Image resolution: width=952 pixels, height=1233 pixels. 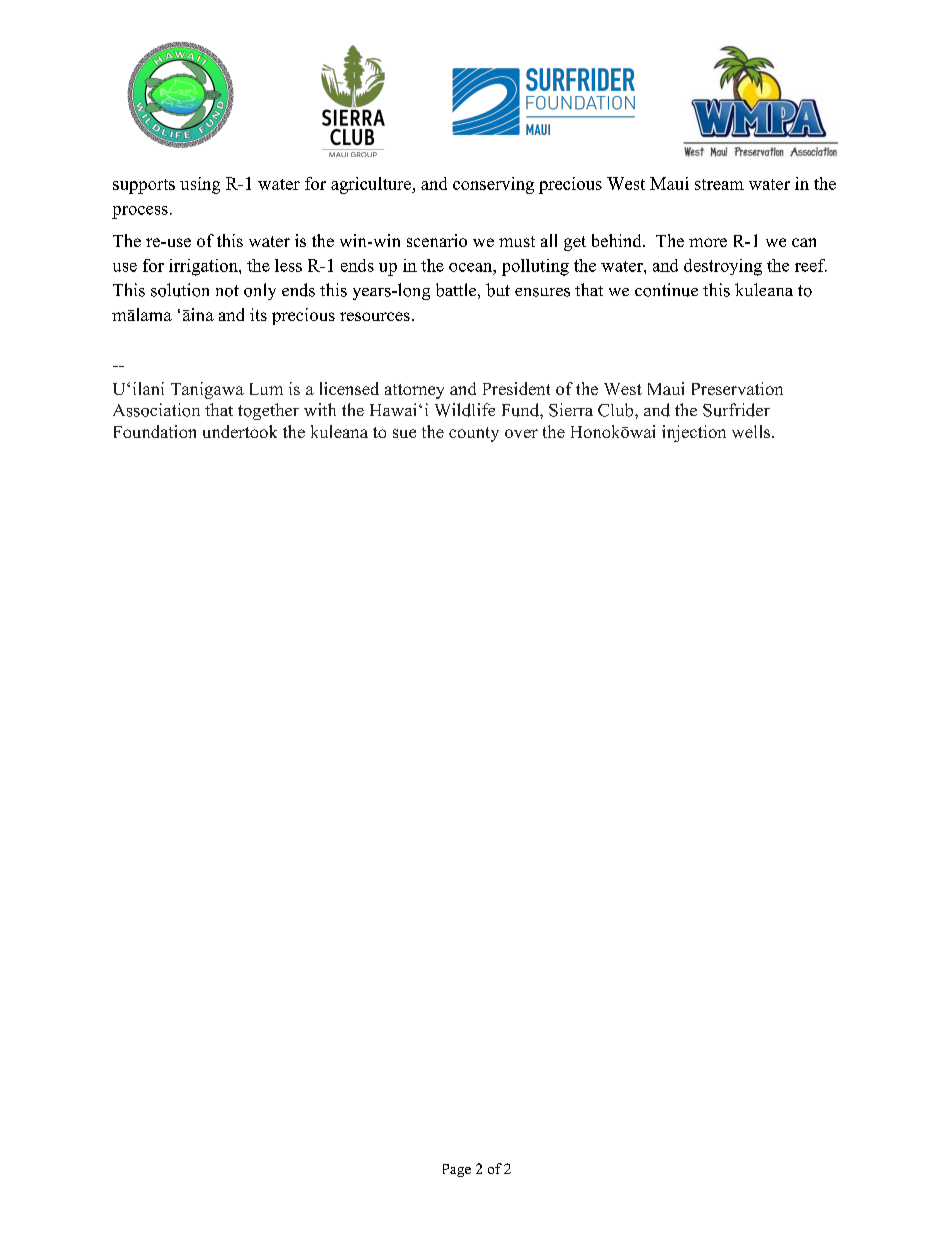 I want to click on using, so click(x=200, y=185).
